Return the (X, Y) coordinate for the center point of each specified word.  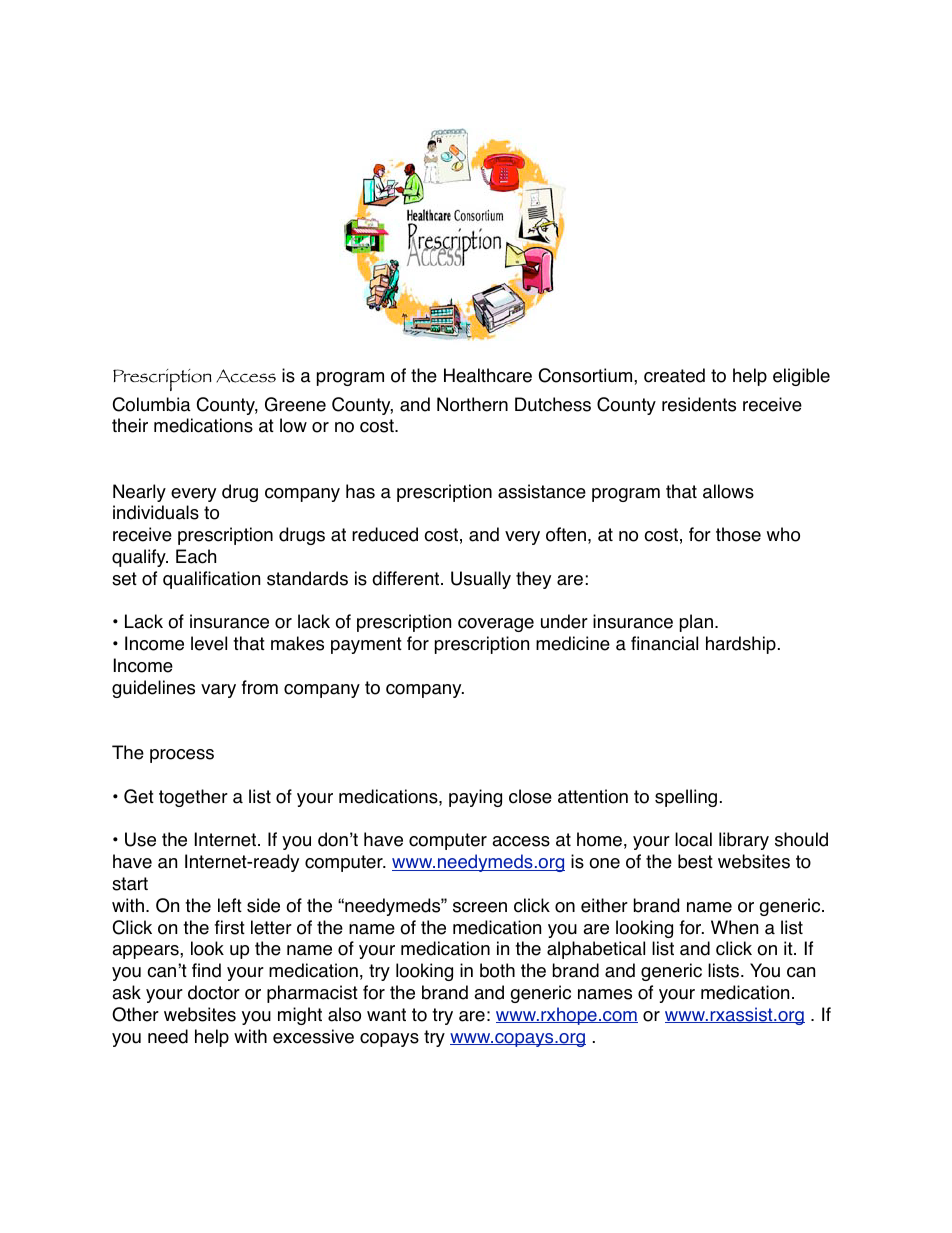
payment (366, 645)
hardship (741, 645)
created (674, 375)
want (386, 1015)
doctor (214, 992)
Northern (472, 404)
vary (218, 691)
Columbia (152, 404)
